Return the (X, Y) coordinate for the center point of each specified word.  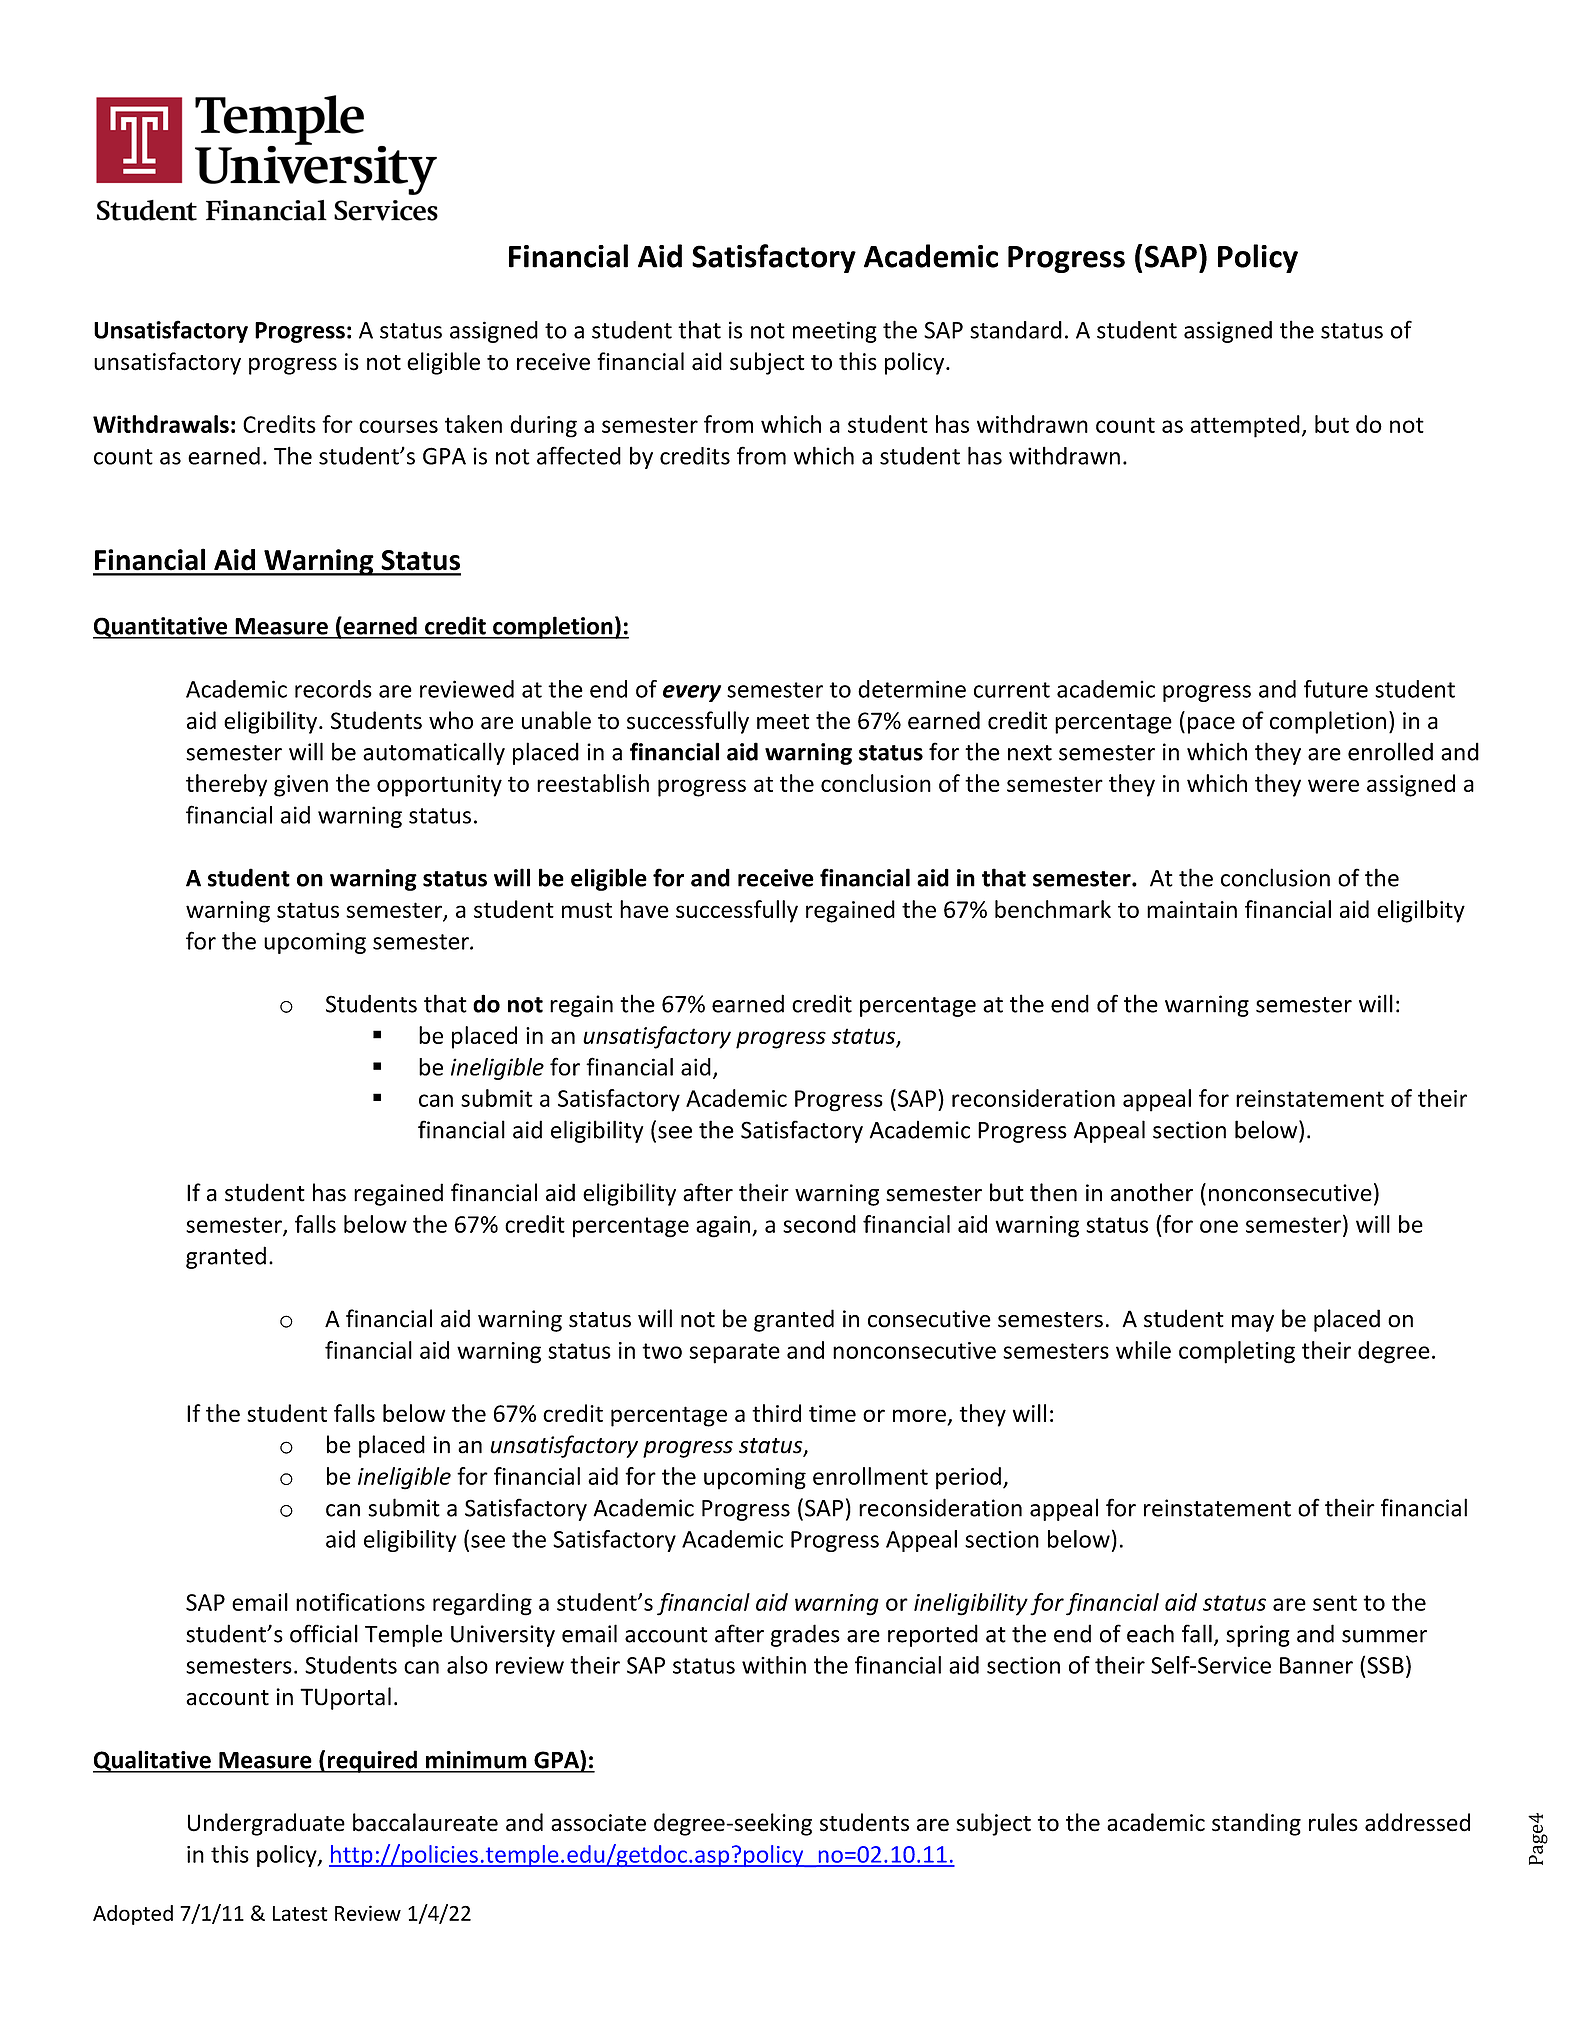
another (1152, 1192)
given (301, 786)
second (819, 1224)
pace (1211, 725)
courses (398, 426)
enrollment (870, 1476)
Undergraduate (266, 1824)
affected (579, 455)
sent (1335, 1603)
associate (598, 1823)
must (587, 910)
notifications (360, 1602)
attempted (1245, 426)
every (692, 693)
